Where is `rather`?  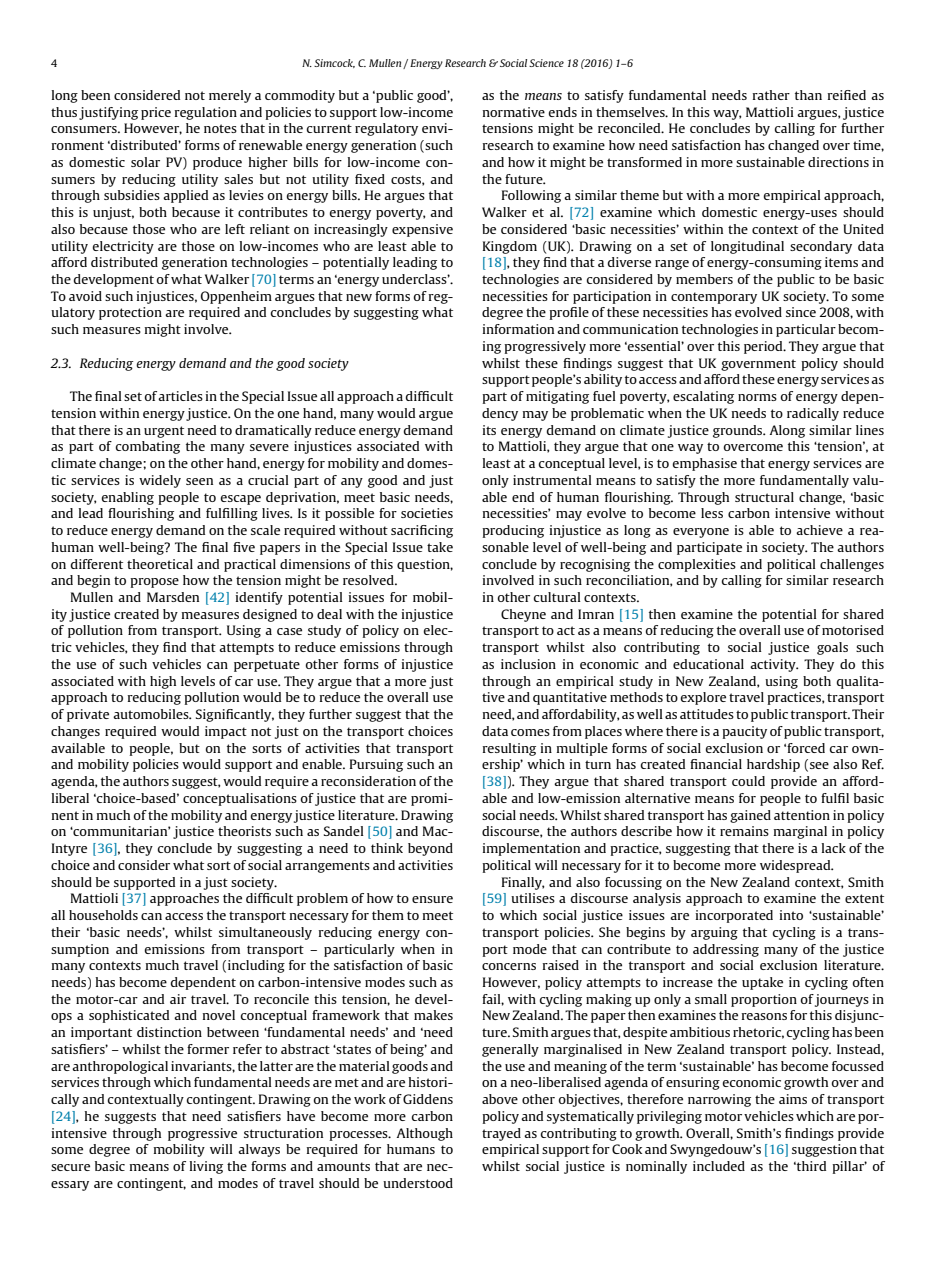 rather is located at coordinates (771, 95).
